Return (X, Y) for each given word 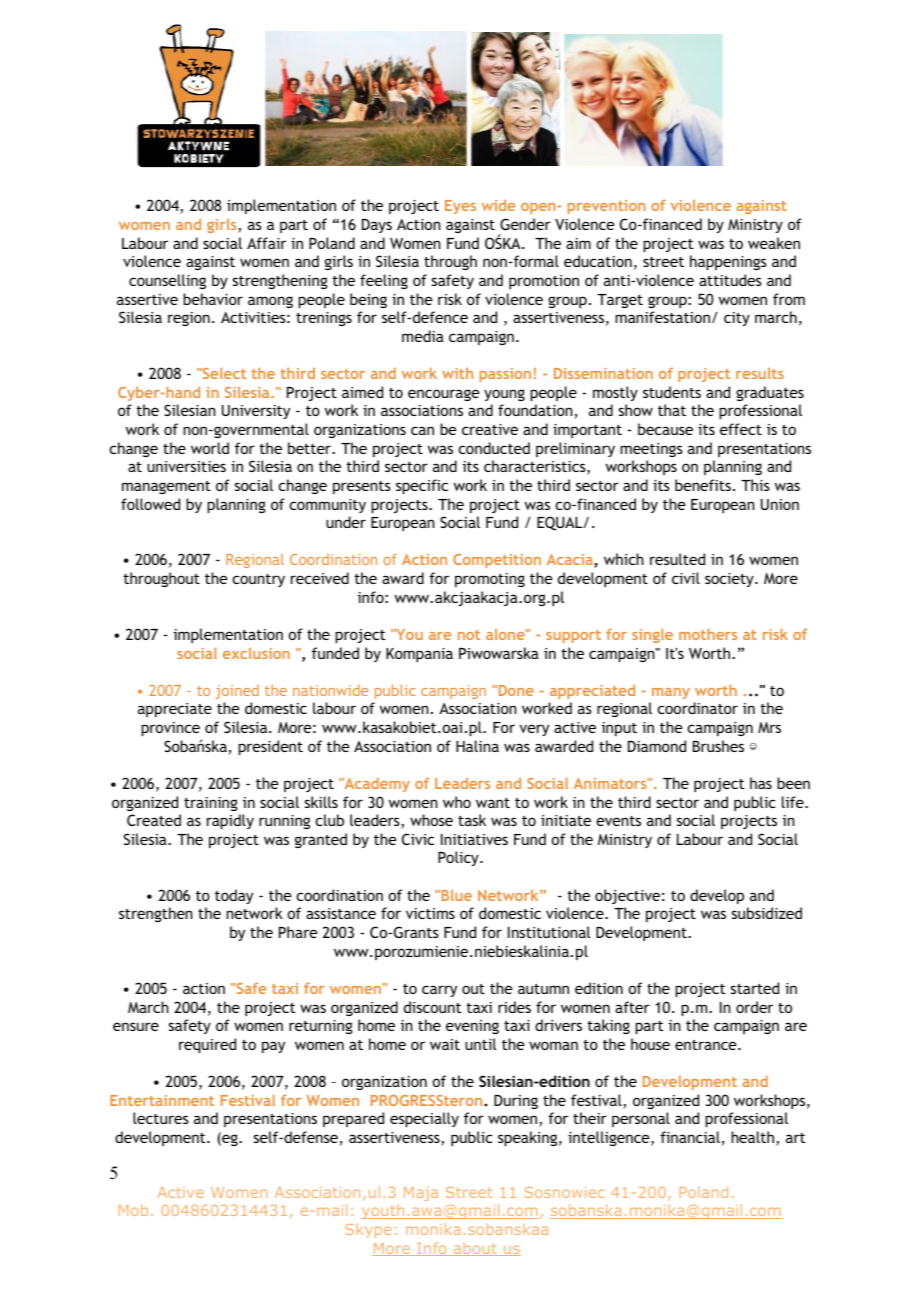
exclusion (256, 653)
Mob (133, 1210)
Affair (266, 243)
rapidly (230, 821)
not (469, 635)
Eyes (460, 207)
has (761, 783)
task (472, 820)
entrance (707, 1045)
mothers (708, 634)
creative (490, 429)
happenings (728, 262)
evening (472, 1027)
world (210, 448)
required (207, 1045)
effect (741, 429)
